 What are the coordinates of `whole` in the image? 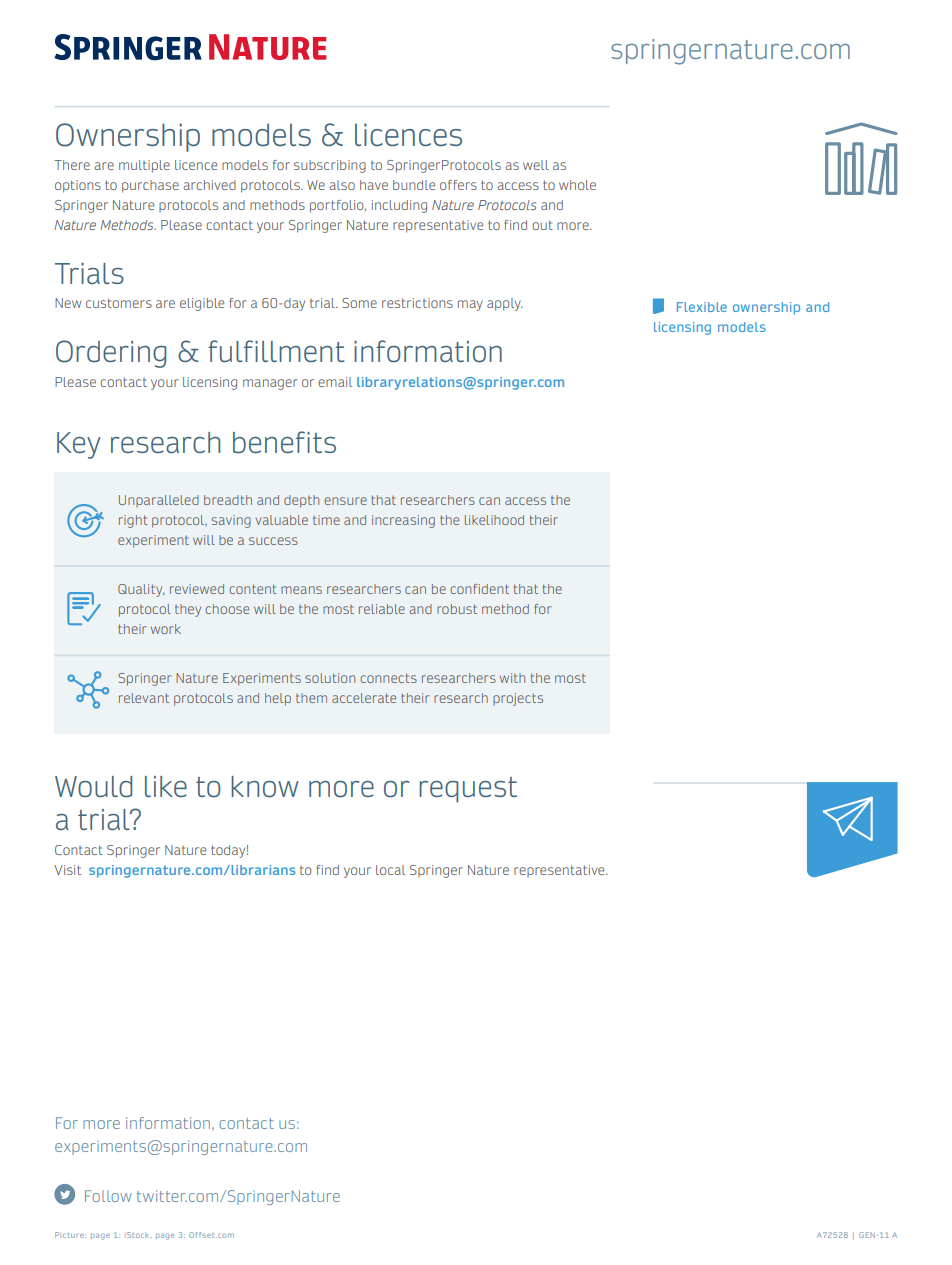 It's located at (577, 185).
